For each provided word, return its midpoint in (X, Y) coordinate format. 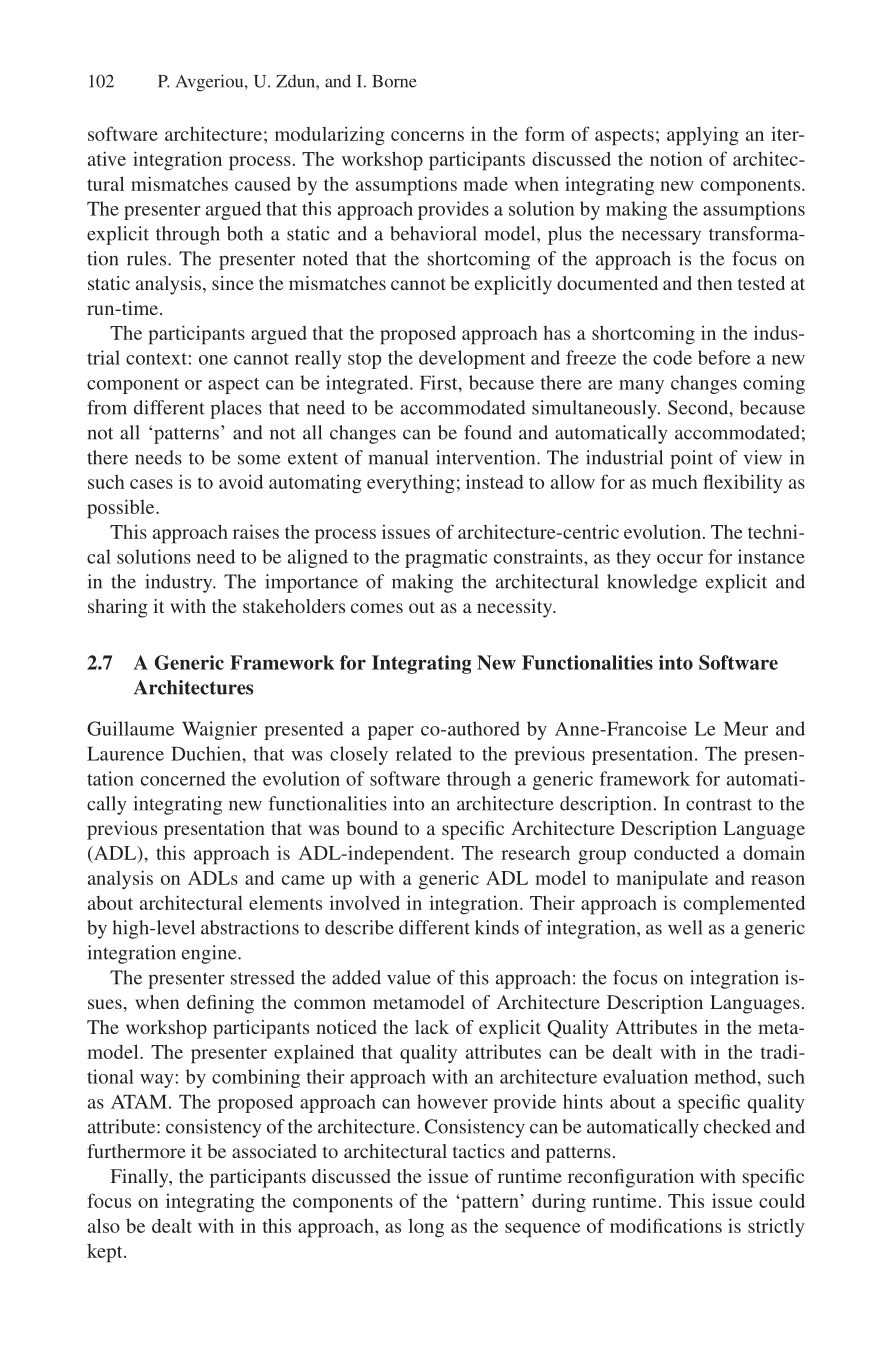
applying (703, 136)
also (104, 1225)
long (426, 1228)
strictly (776, 1227)
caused (263, 184)
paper (391, 733)
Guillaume (130, 728)
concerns (427, 136)
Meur (746, 729)
